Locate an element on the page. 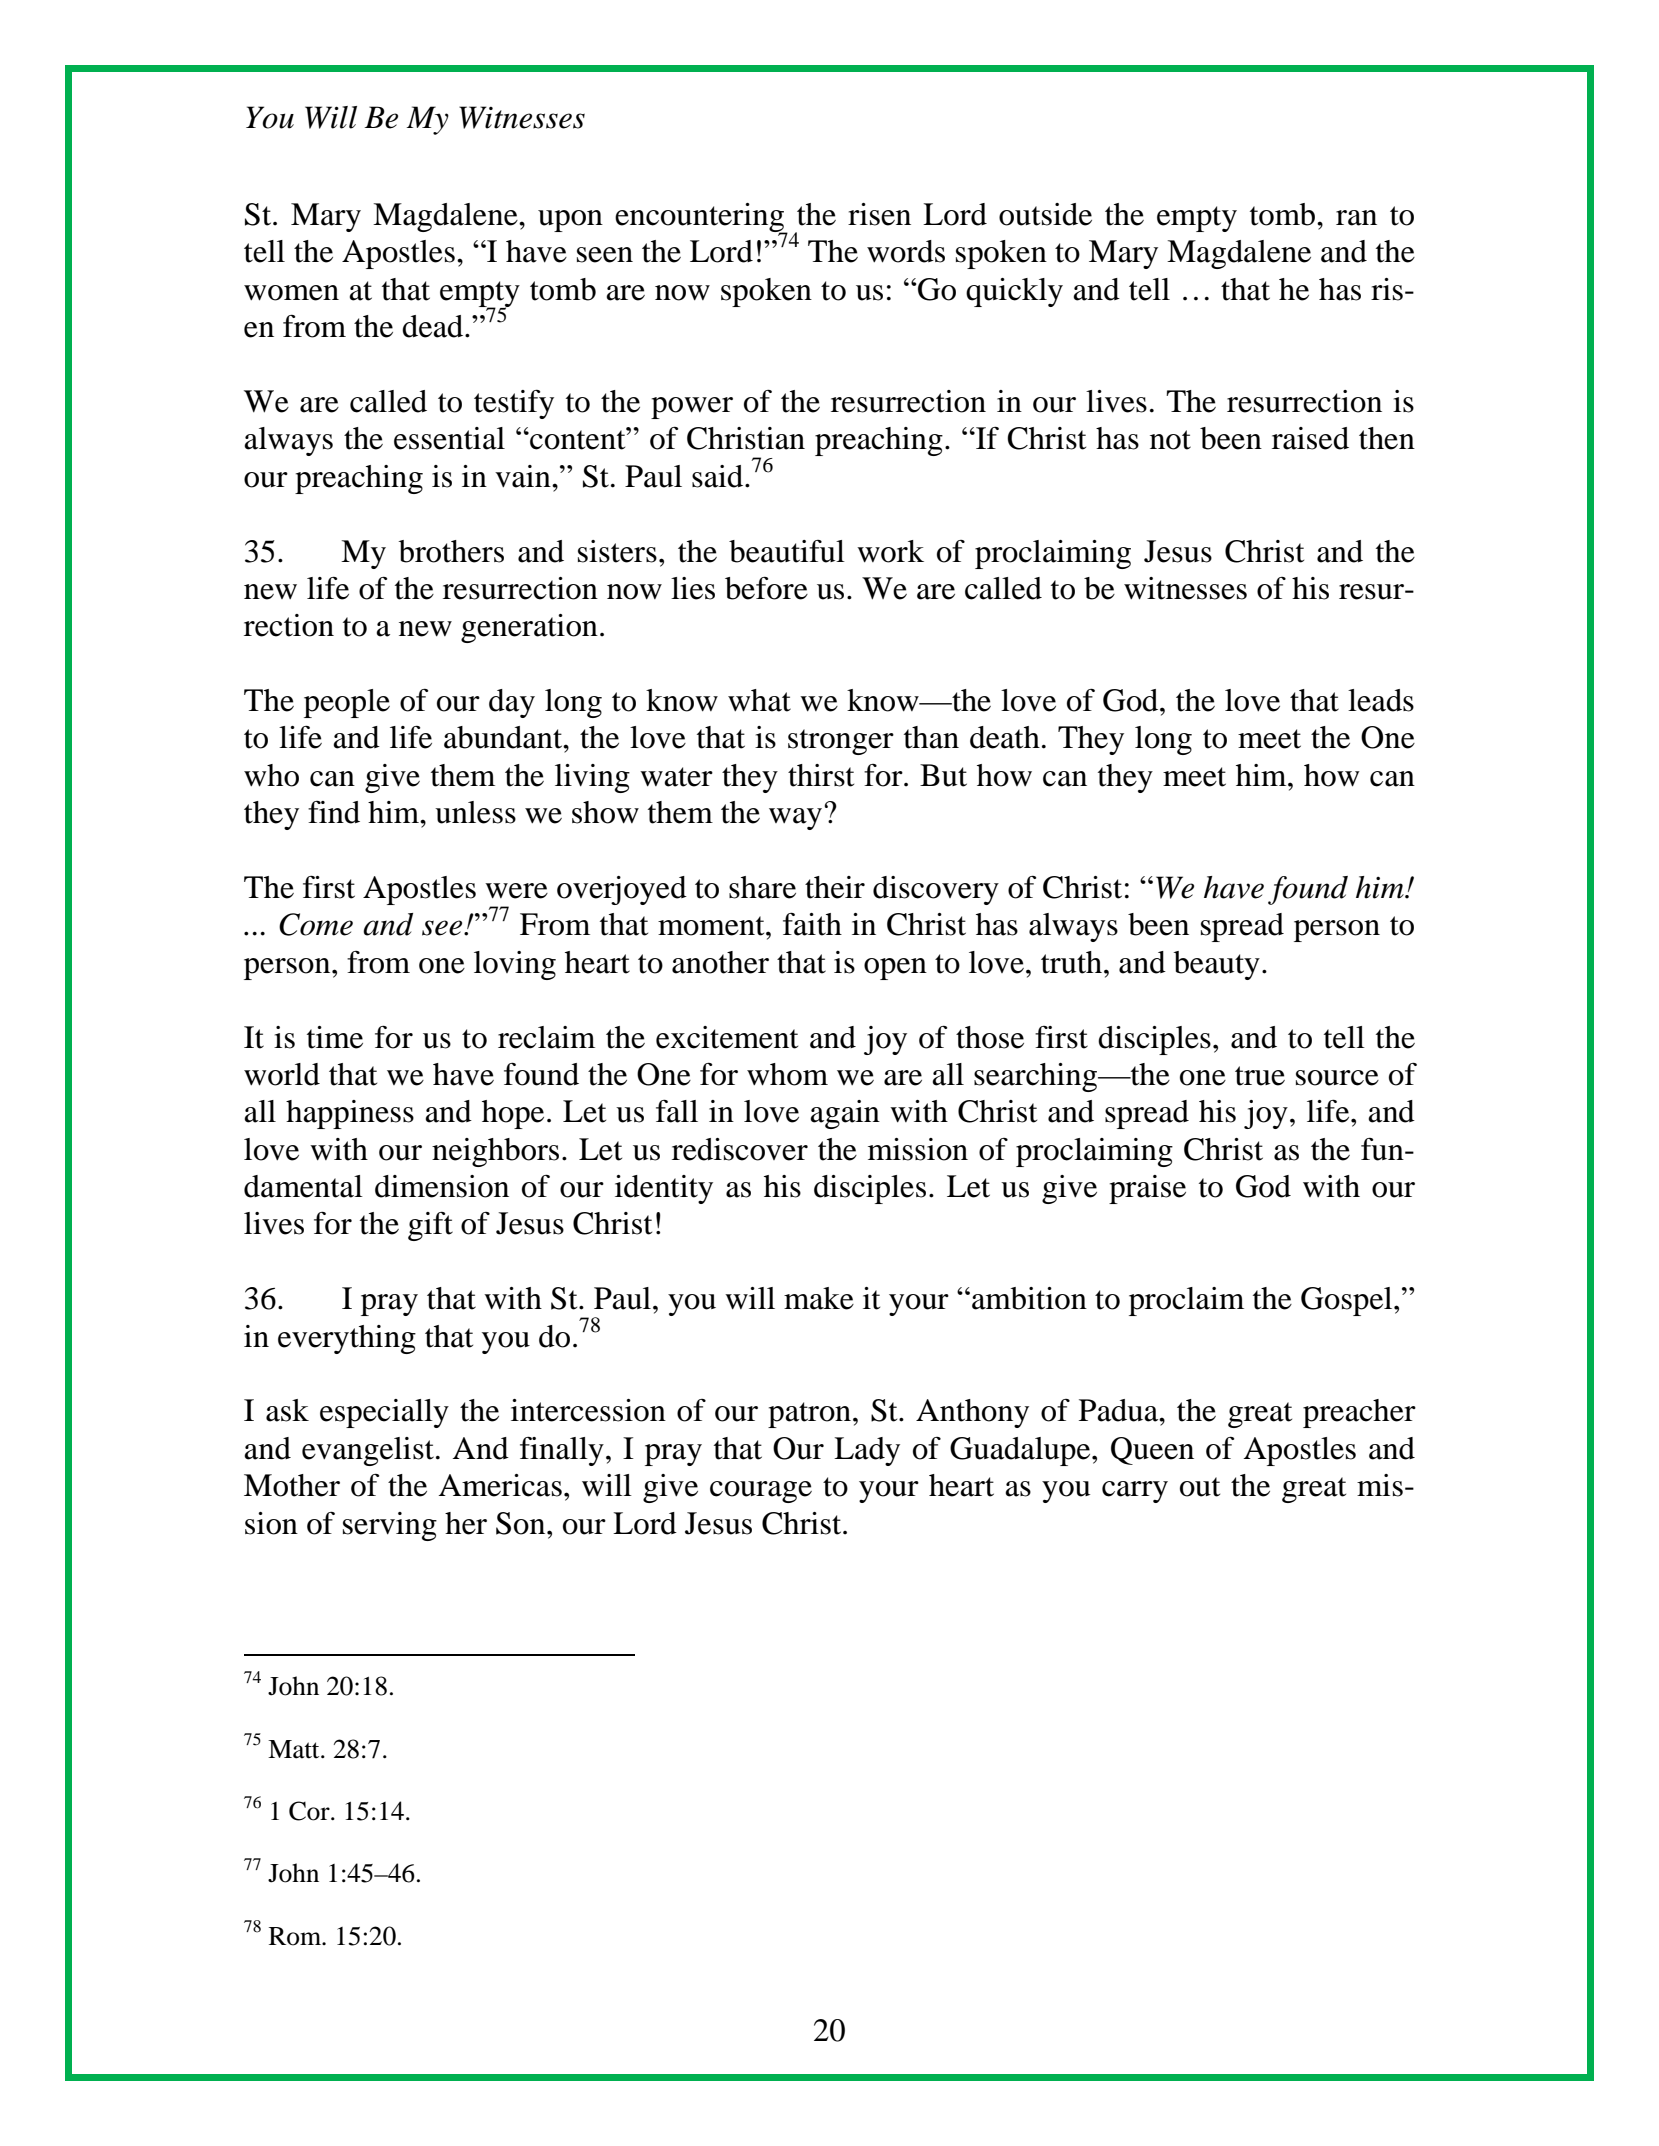 The image size is (1659, 2146). evangelist is located at coordinates (368, 1451).
